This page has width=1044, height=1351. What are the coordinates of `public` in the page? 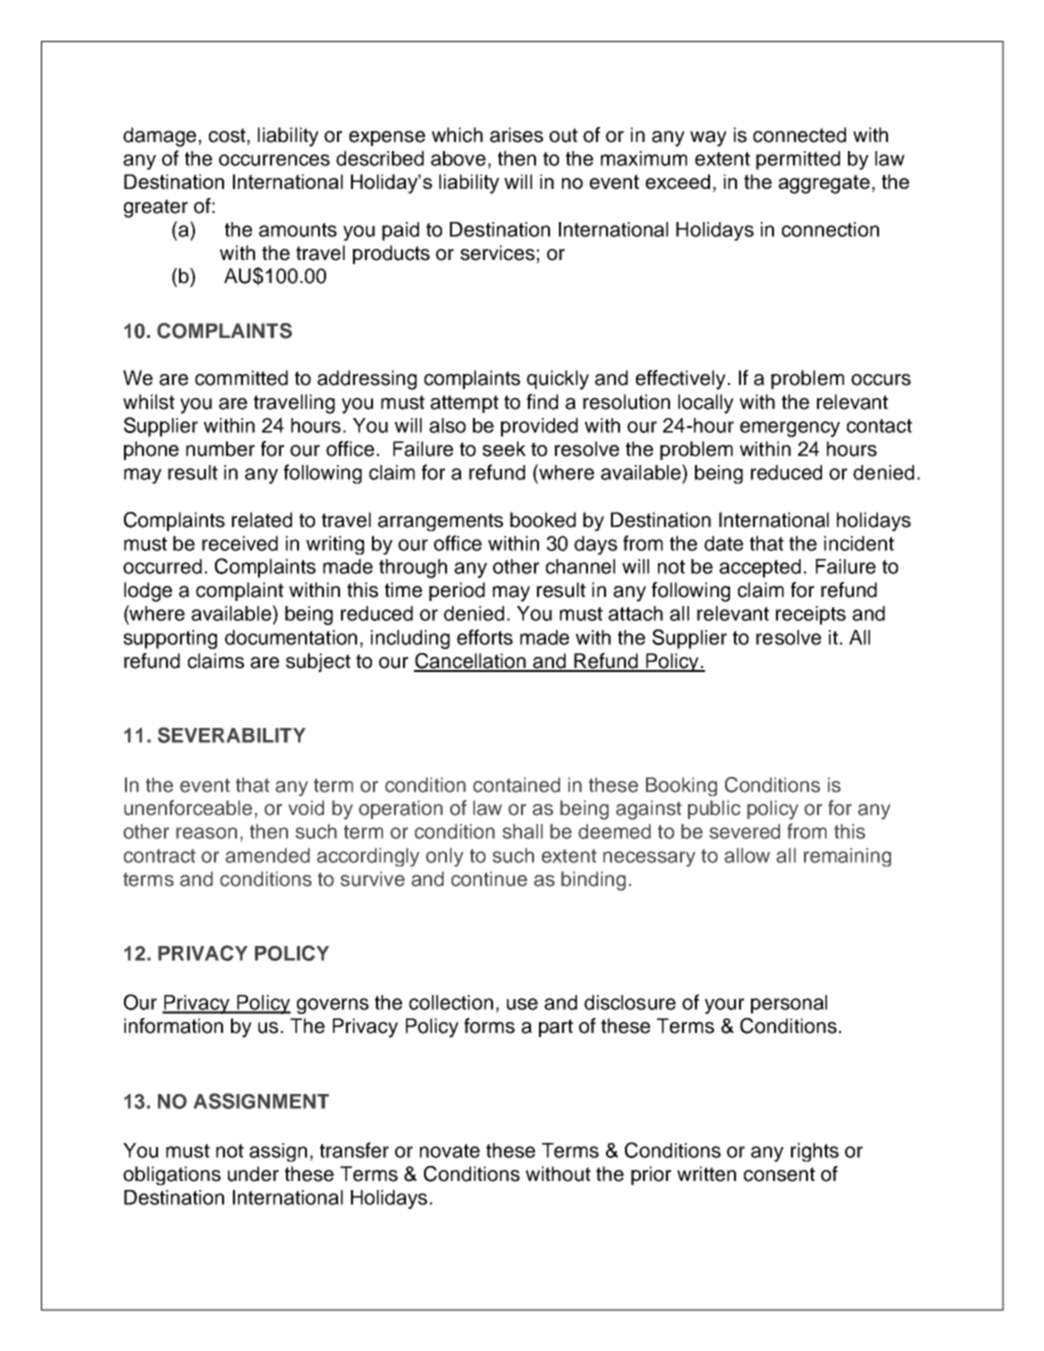 It's located at (714, 809).
